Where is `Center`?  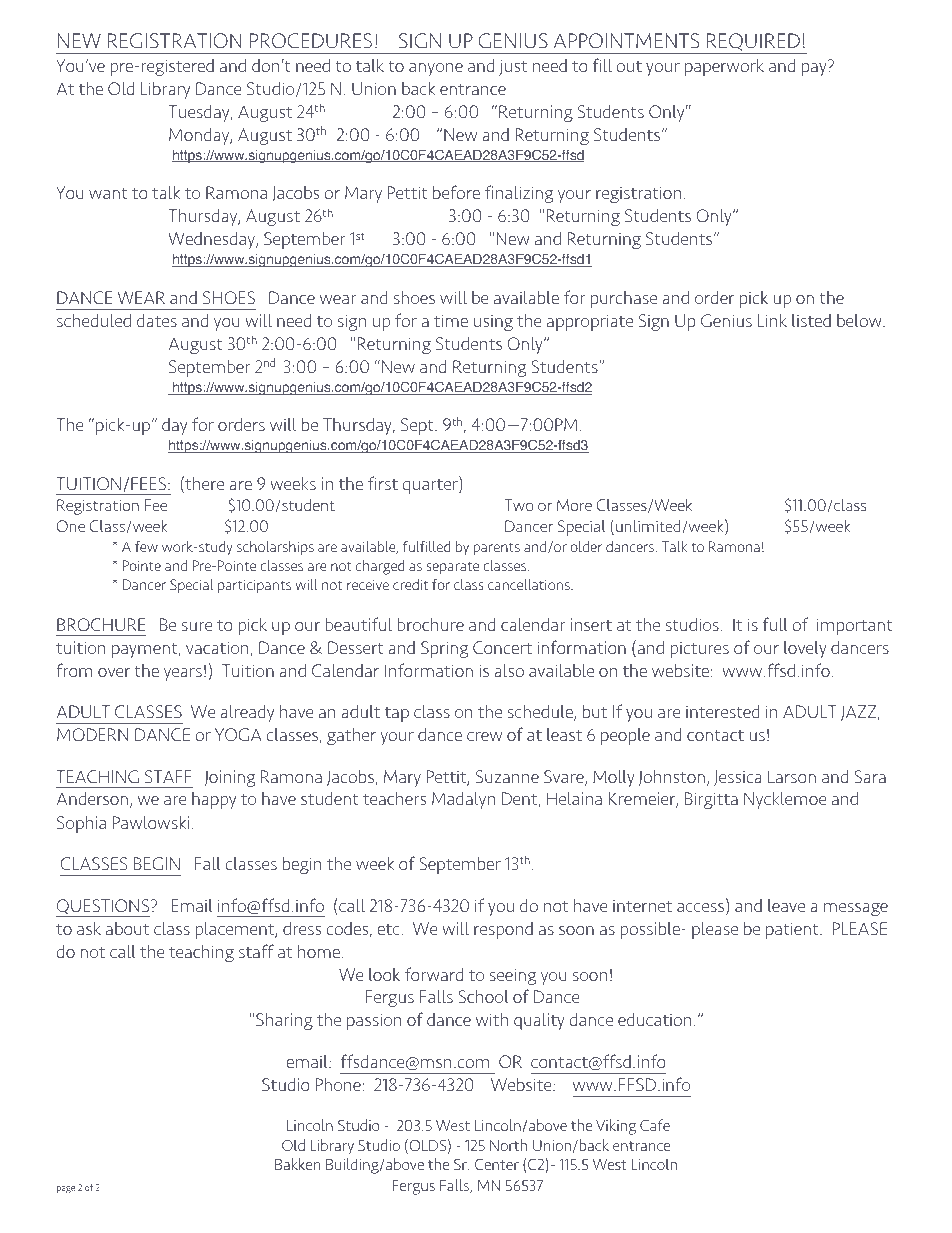
Center is located at coordinates (497, 1164).
